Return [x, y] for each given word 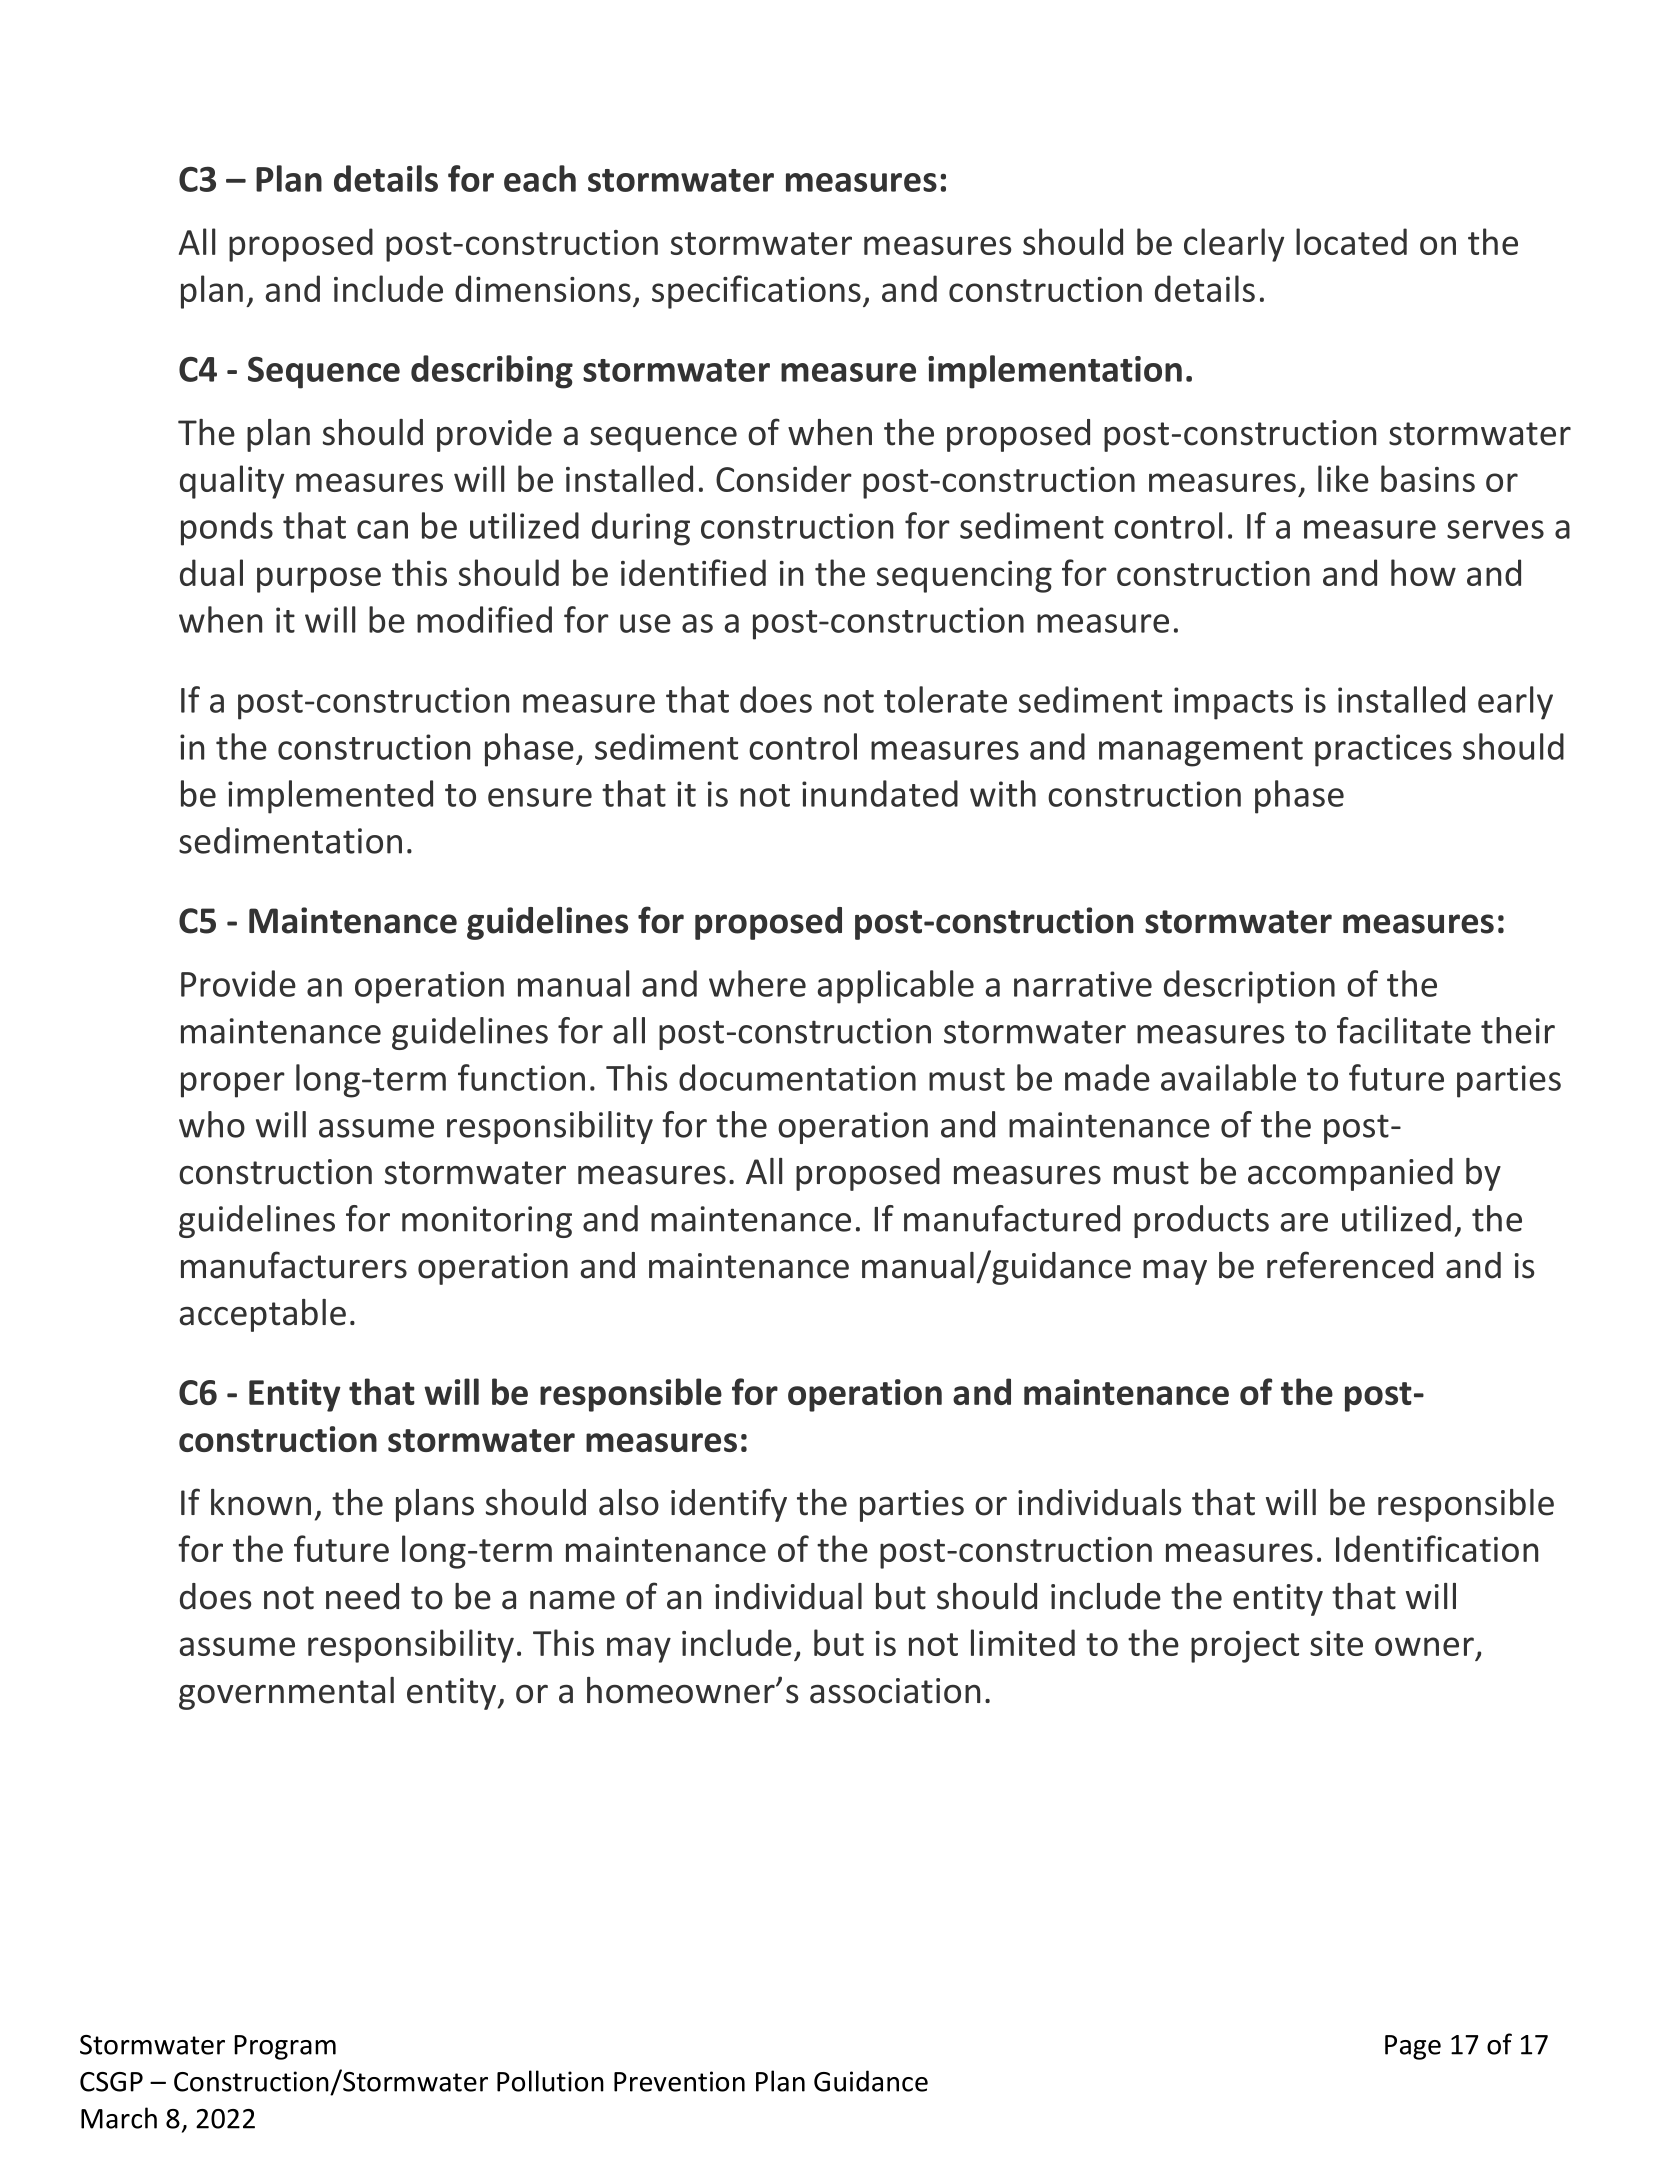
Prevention [679, 2081]
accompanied [1350, 1174]
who [212, 1124]
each [540, 178]
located [1351, 241]
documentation [797, 1077]
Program [285, 2047]
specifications [756, 292]
